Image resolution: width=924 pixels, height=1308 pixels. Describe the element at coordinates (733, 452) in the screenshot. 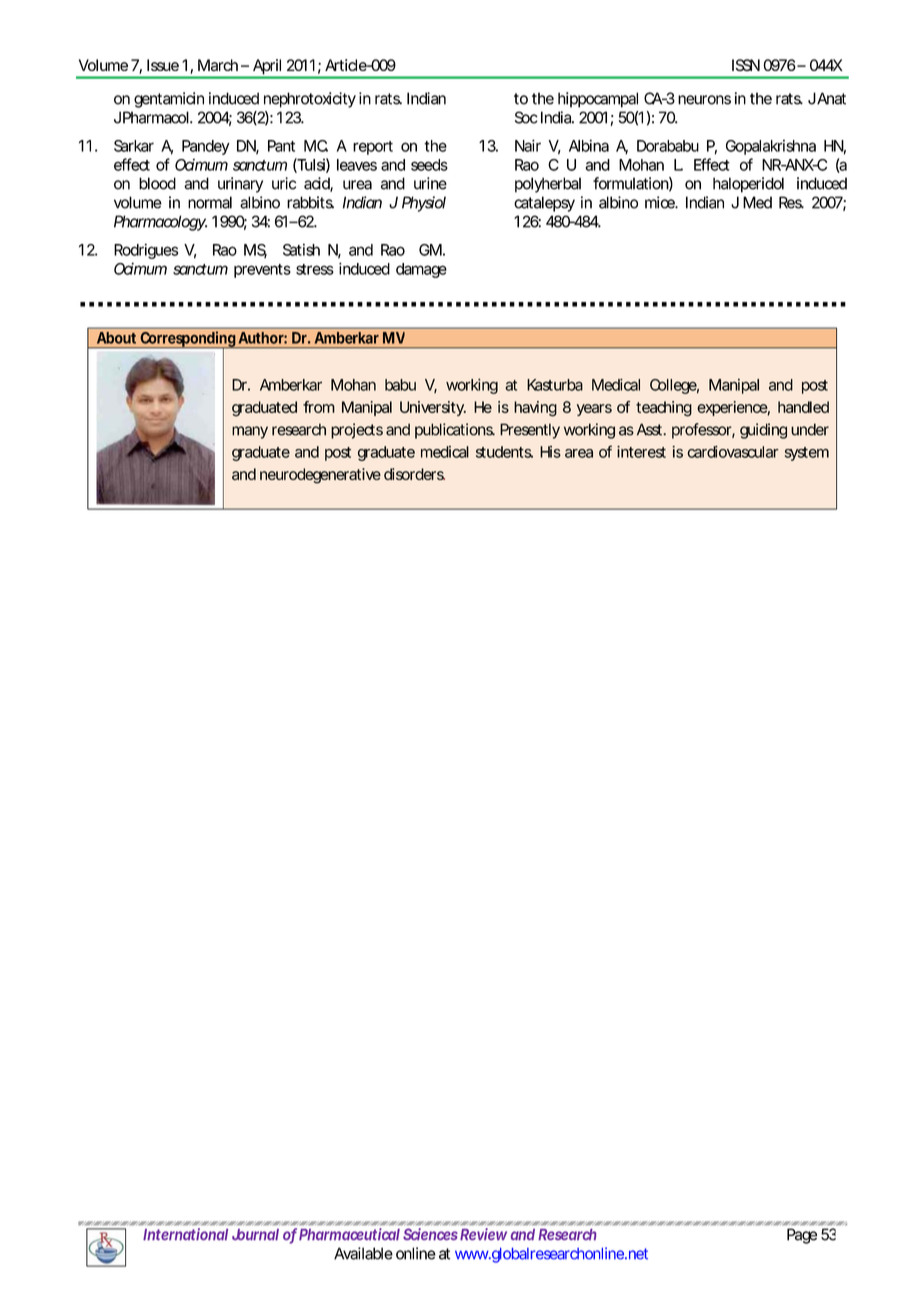

I see `cardiovascular` at that location.
